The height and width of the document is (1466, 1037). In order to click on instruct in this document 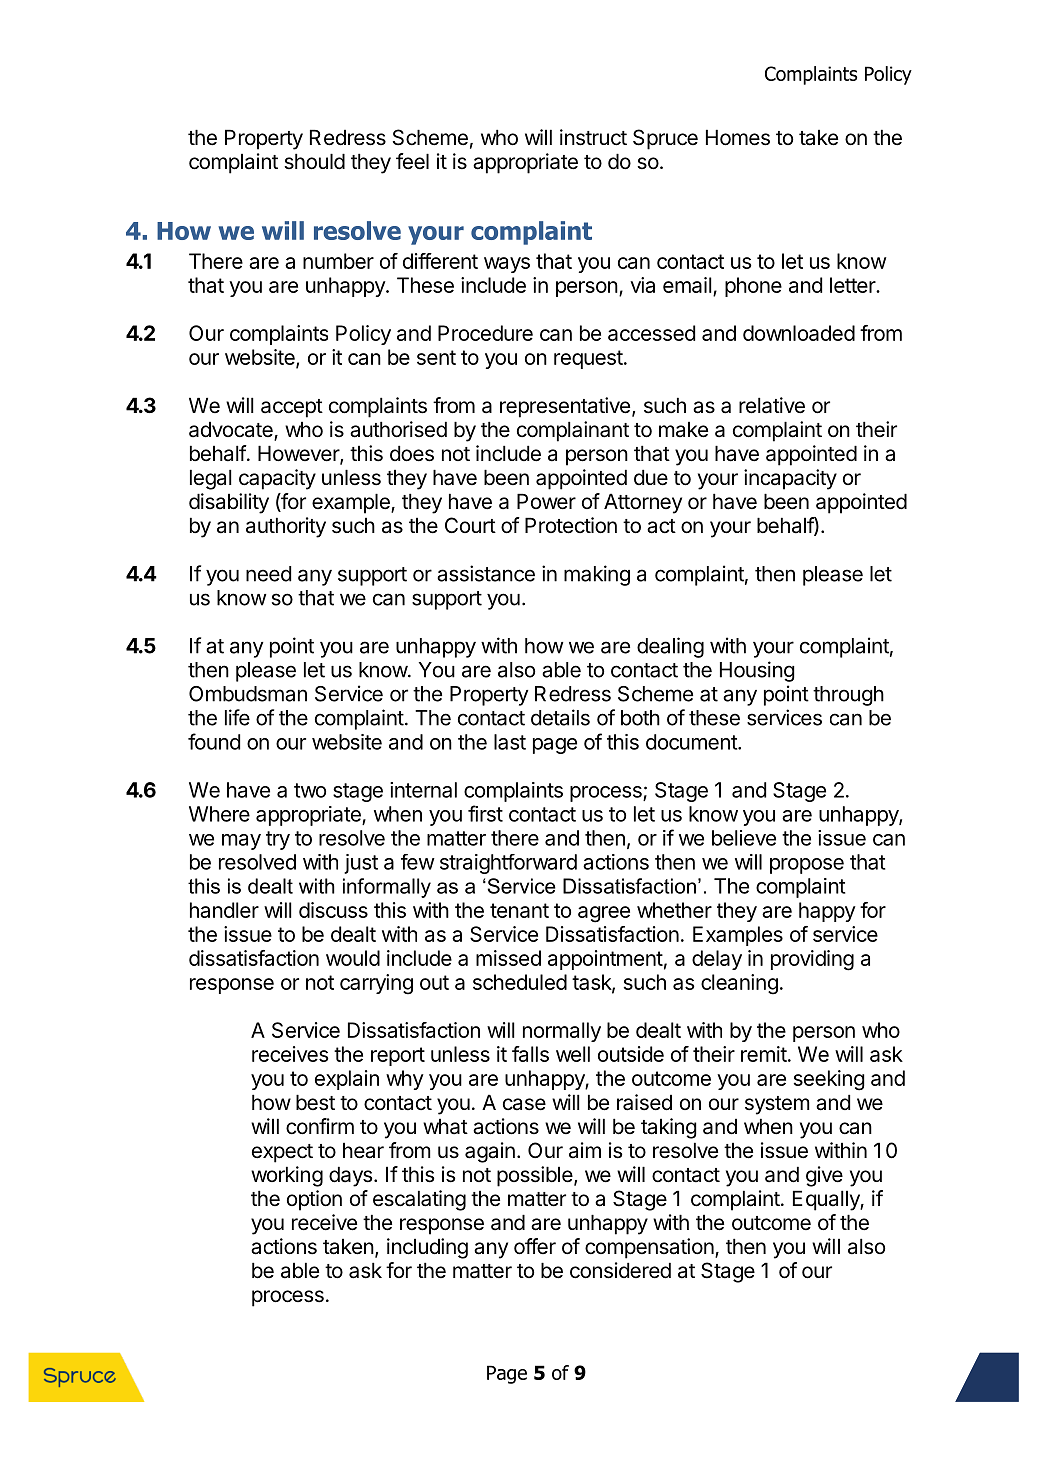, I will do `click(593, 137)`.
